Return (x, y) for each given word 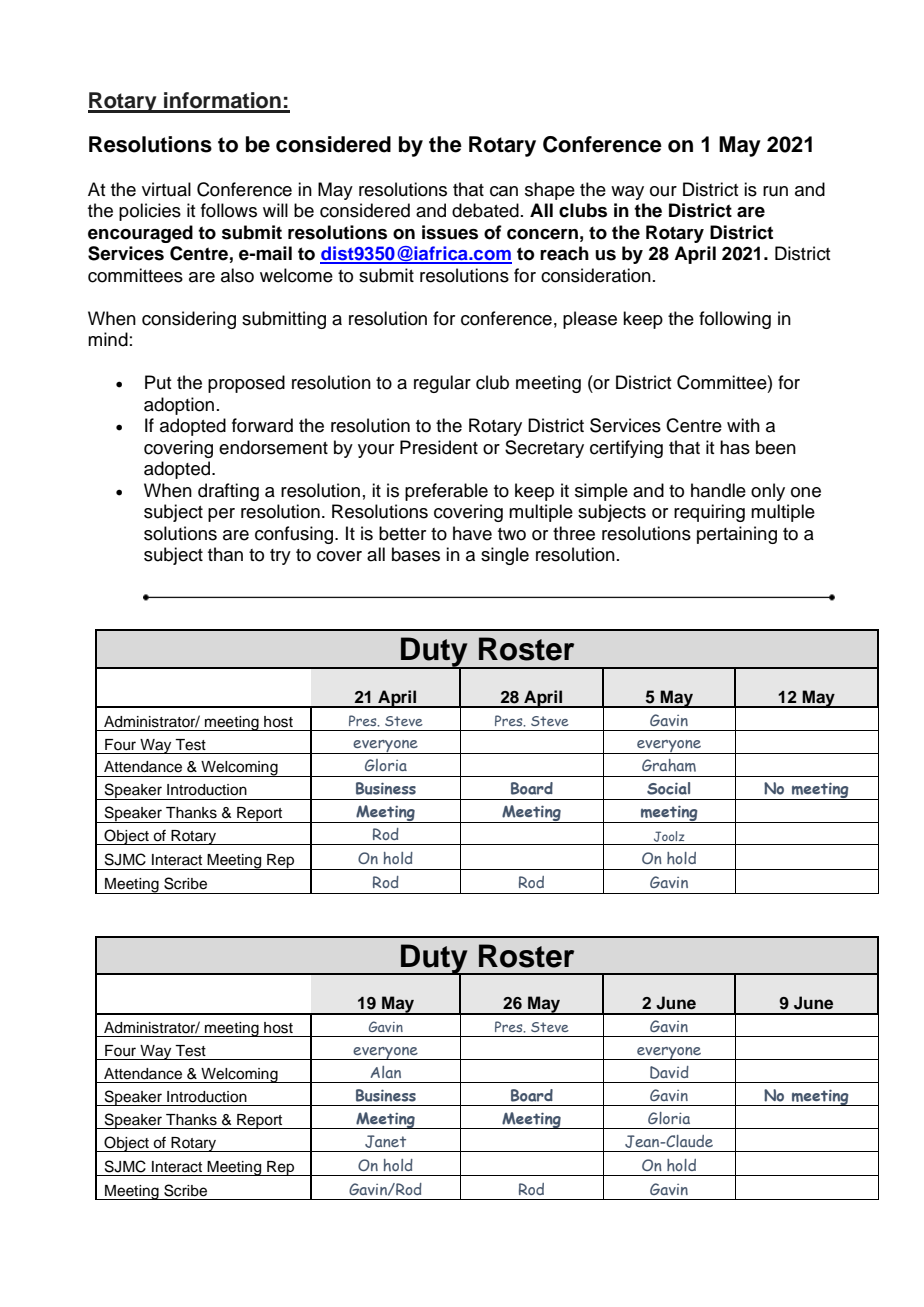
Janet (385, 1141)
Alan (385, 1072)
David (669, 1072)
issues (450, 232)
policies (150, 212)
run (775, 191)
